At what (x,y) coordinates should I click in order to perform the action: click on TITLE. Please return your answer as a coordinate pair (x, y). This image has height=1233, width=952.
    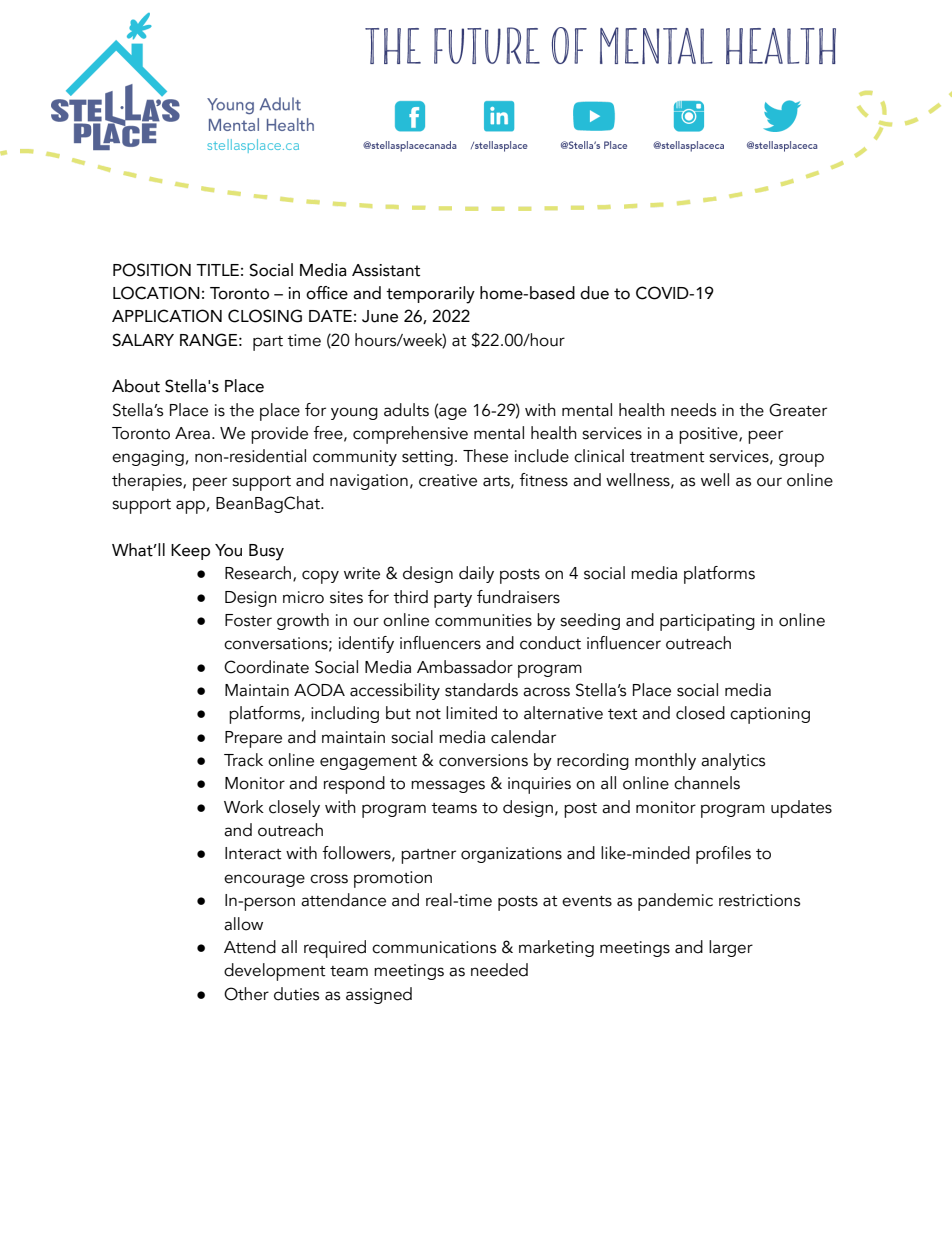
    Looking at the image, I should click on (217, 270).
